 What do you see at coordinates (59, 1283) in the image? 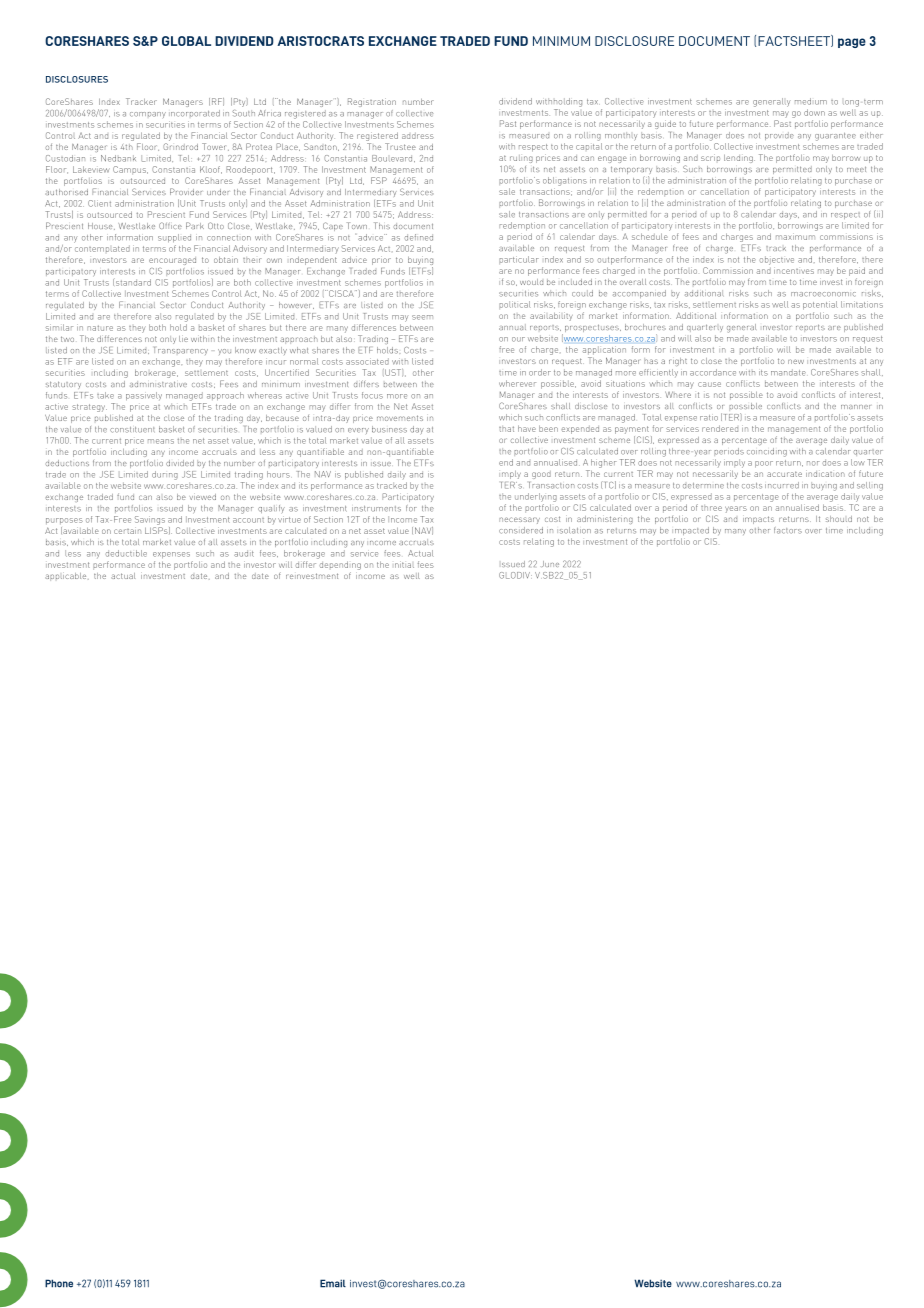
I see `Phone` at bounding box center [59, 1283].
